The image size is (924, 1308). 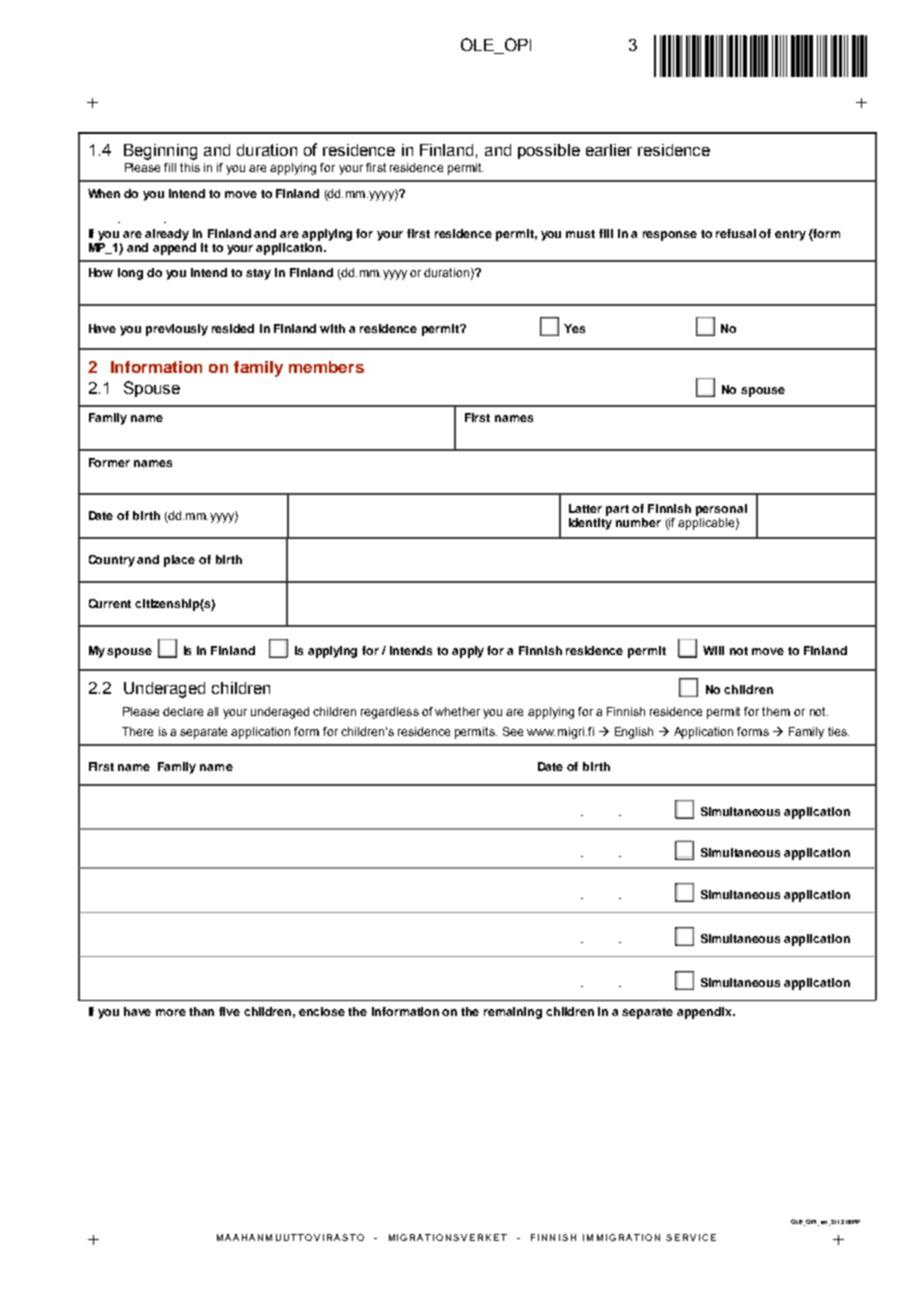 What do you see at coordinates (513, 731) in the image?
I see `See` at bounding box center [513, 731].
